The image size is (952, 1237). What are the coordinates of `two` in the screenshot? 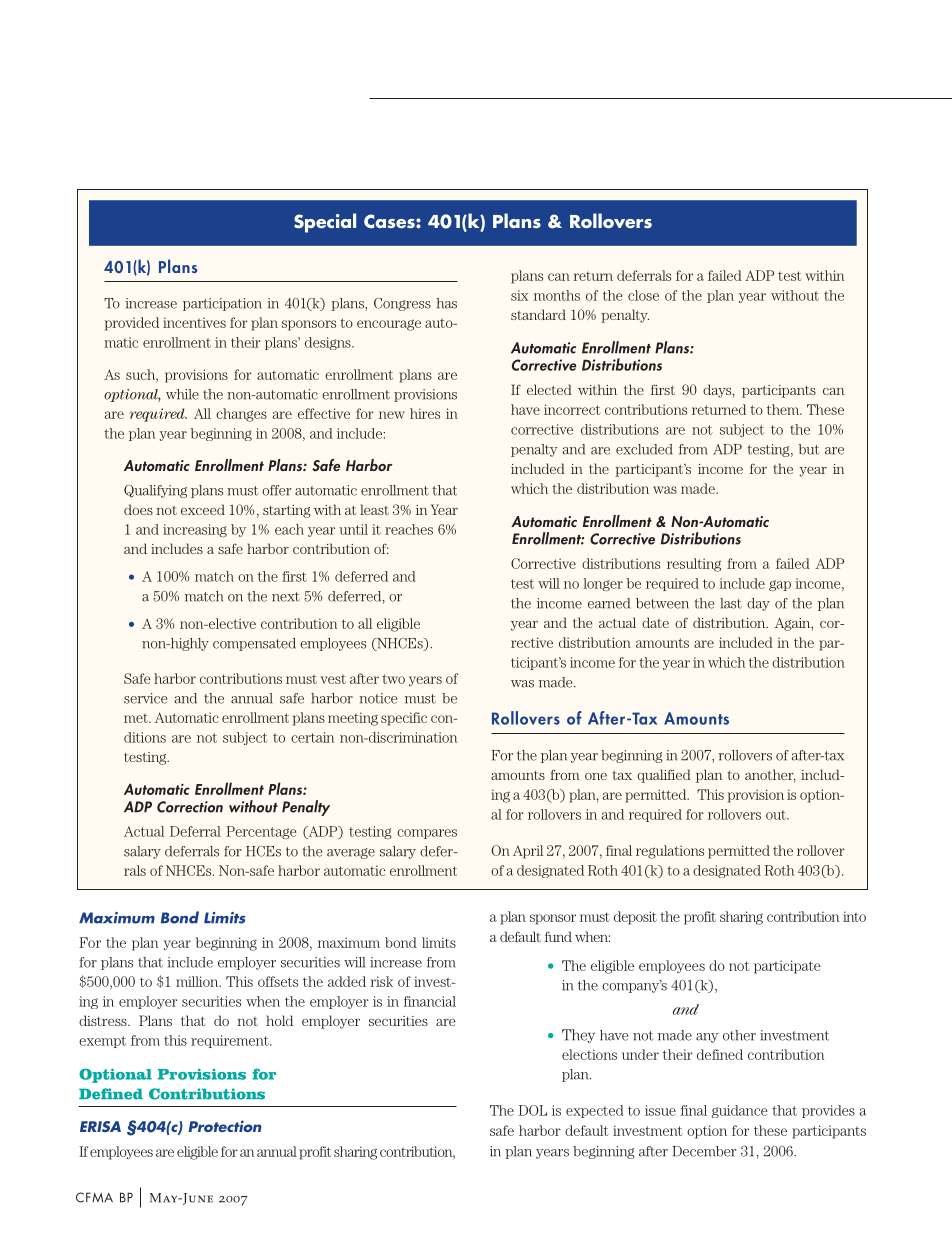 It's located at (393, 679).
